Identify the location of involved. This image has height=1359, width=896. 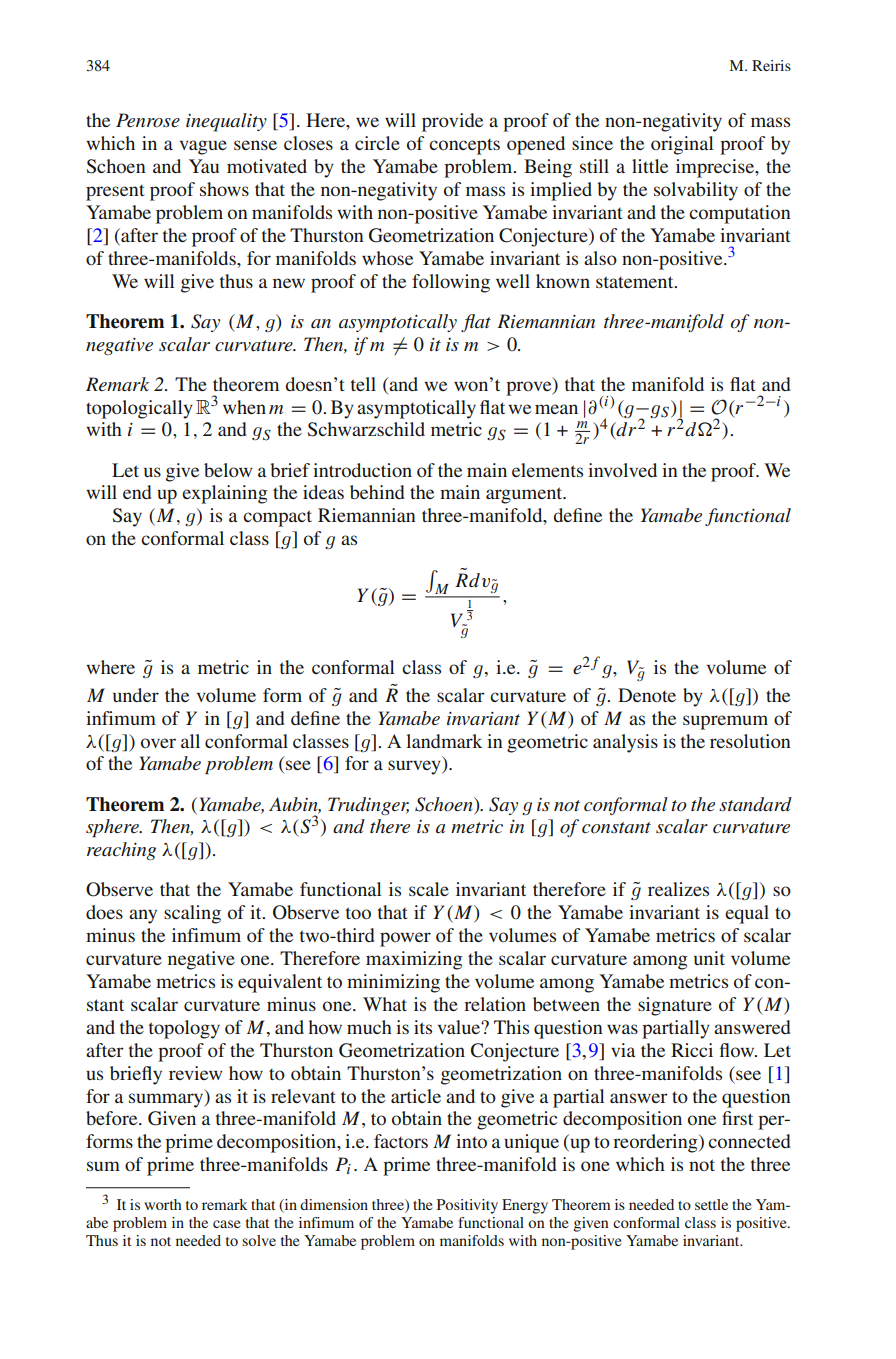
(622, 470).
